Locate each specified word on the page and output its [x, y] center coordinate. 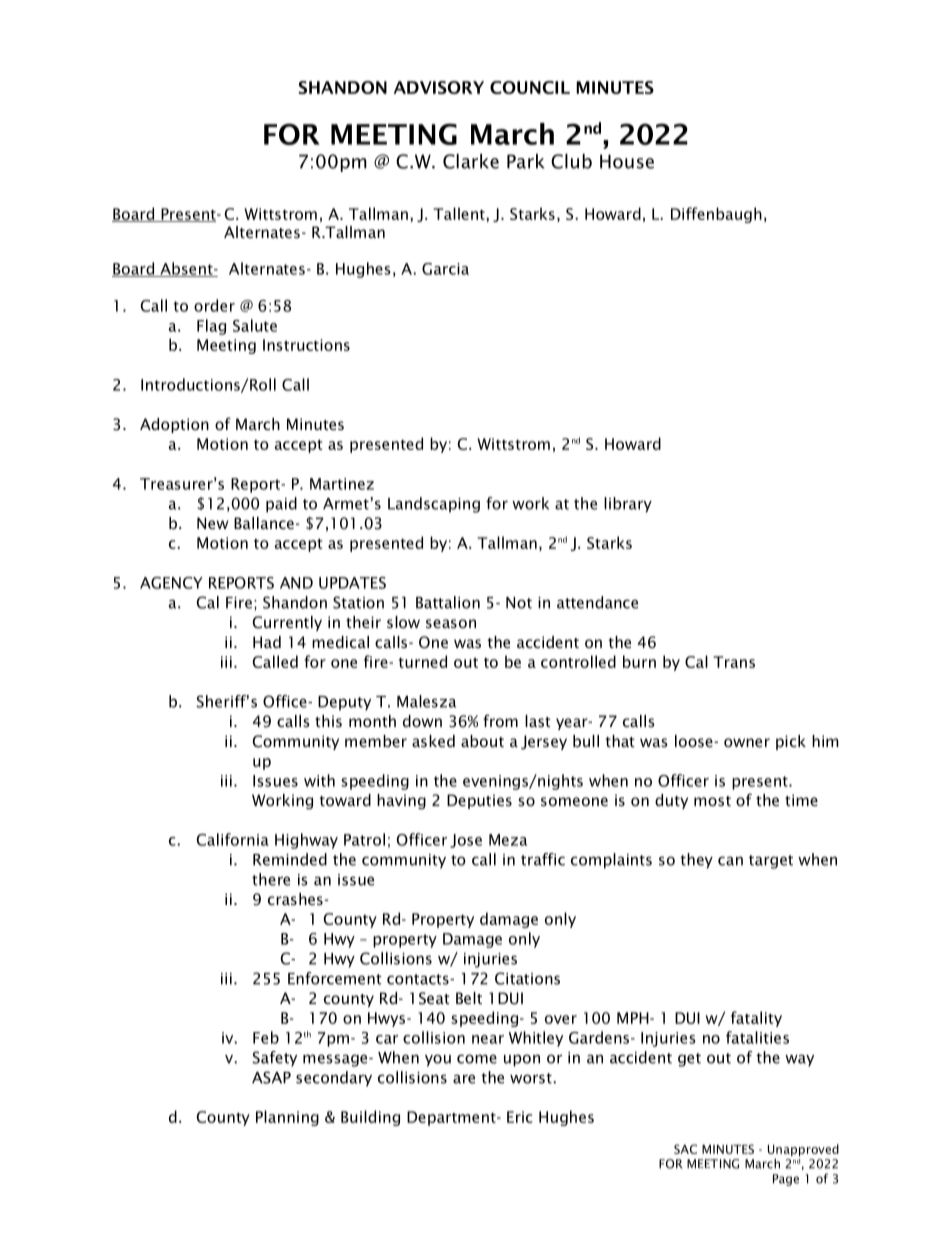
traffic [543, 859]
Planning [287, 1118]
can [730, 861]
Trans [734, 662]
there [271, 879]
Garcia [445, 269]
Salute [255, 325]
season [451, 623]
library [628, 505]
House [627, 161]
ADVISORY [439, 87]
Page [786, 1180]
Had [267, 642]
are [464, 1079]
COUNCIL [530, 87]
